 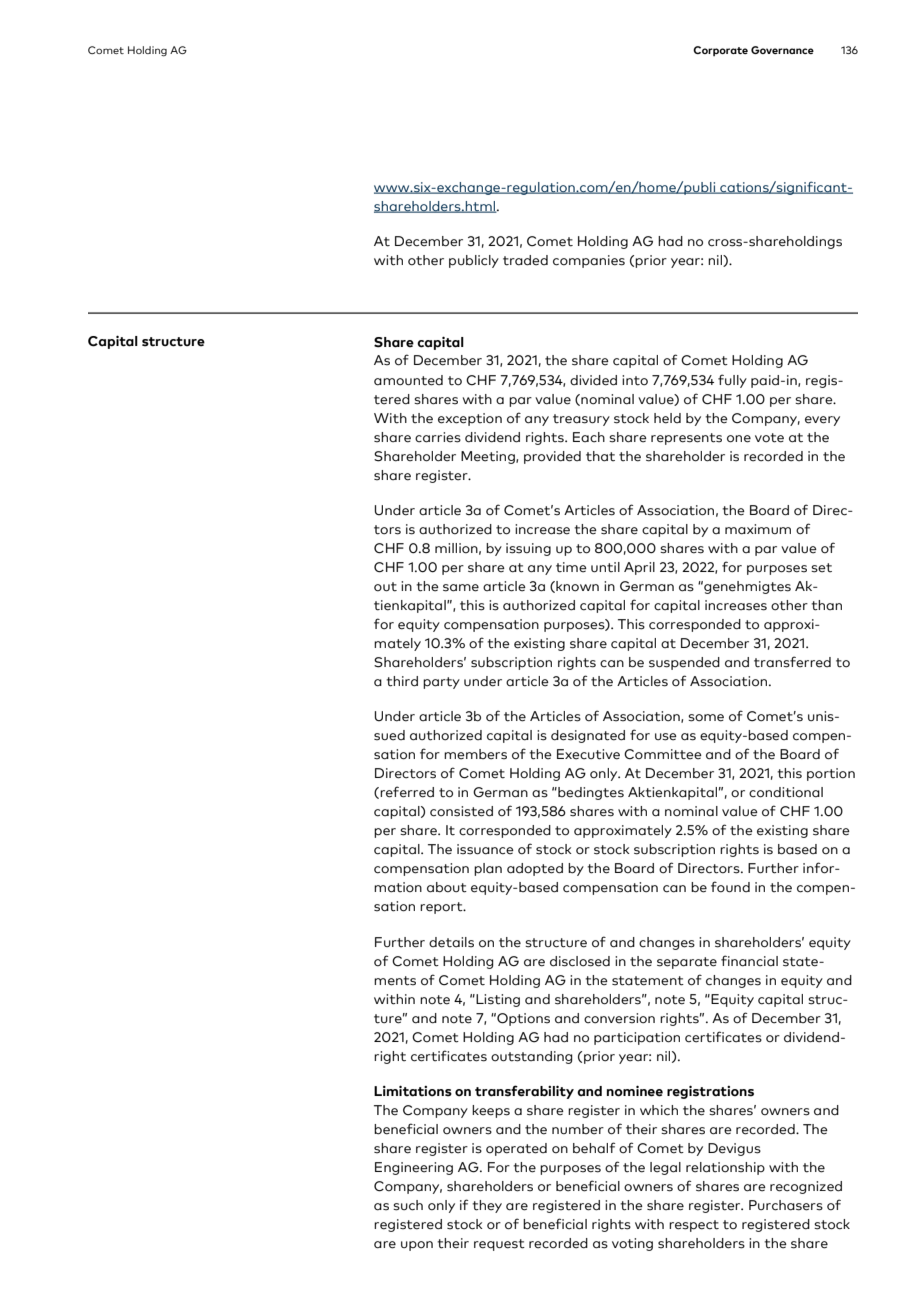 I want to click on maximum, so click(x=758, y=529).
